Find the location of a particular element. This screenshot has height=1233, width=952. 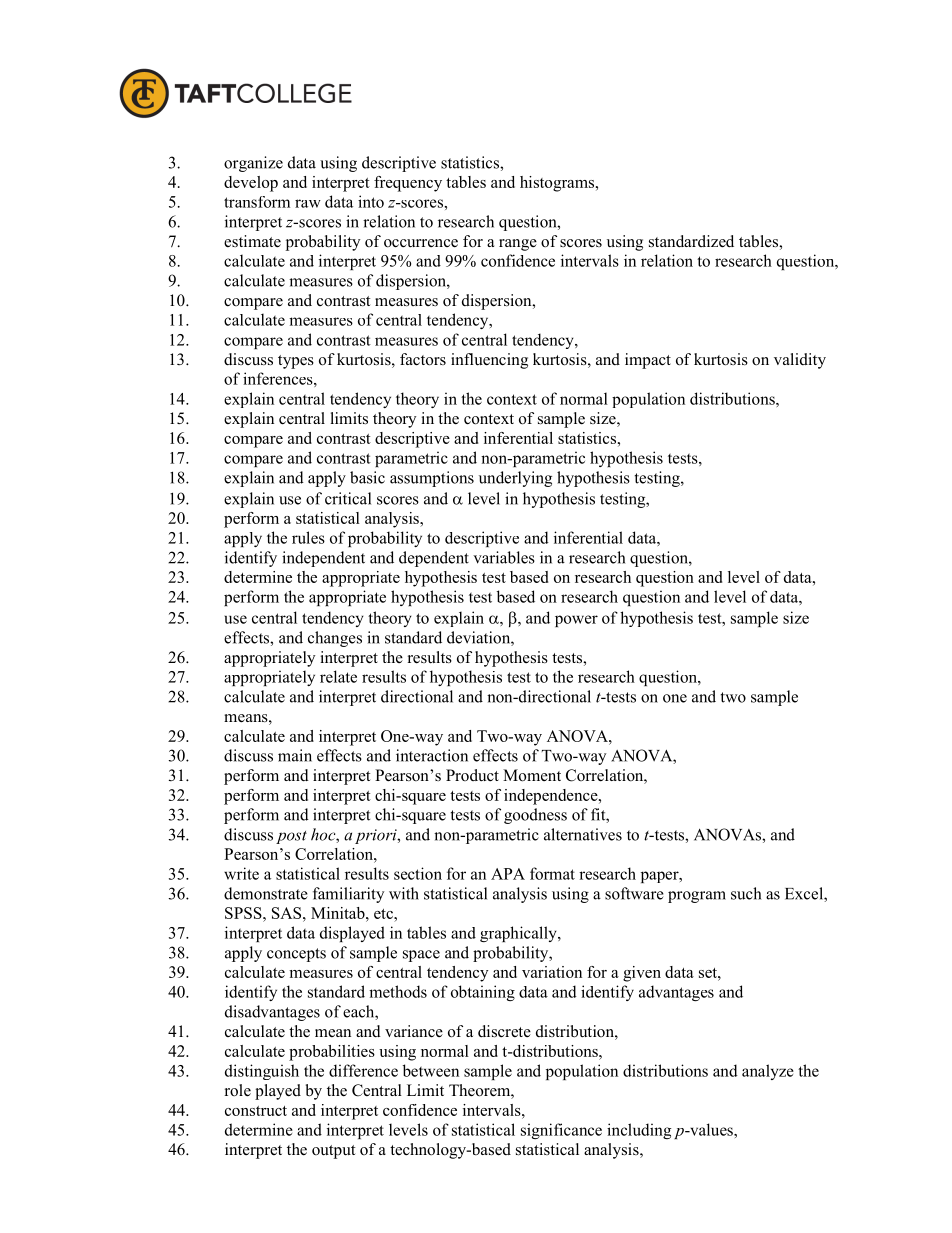

Moment is located at coordinates (532, 775).
